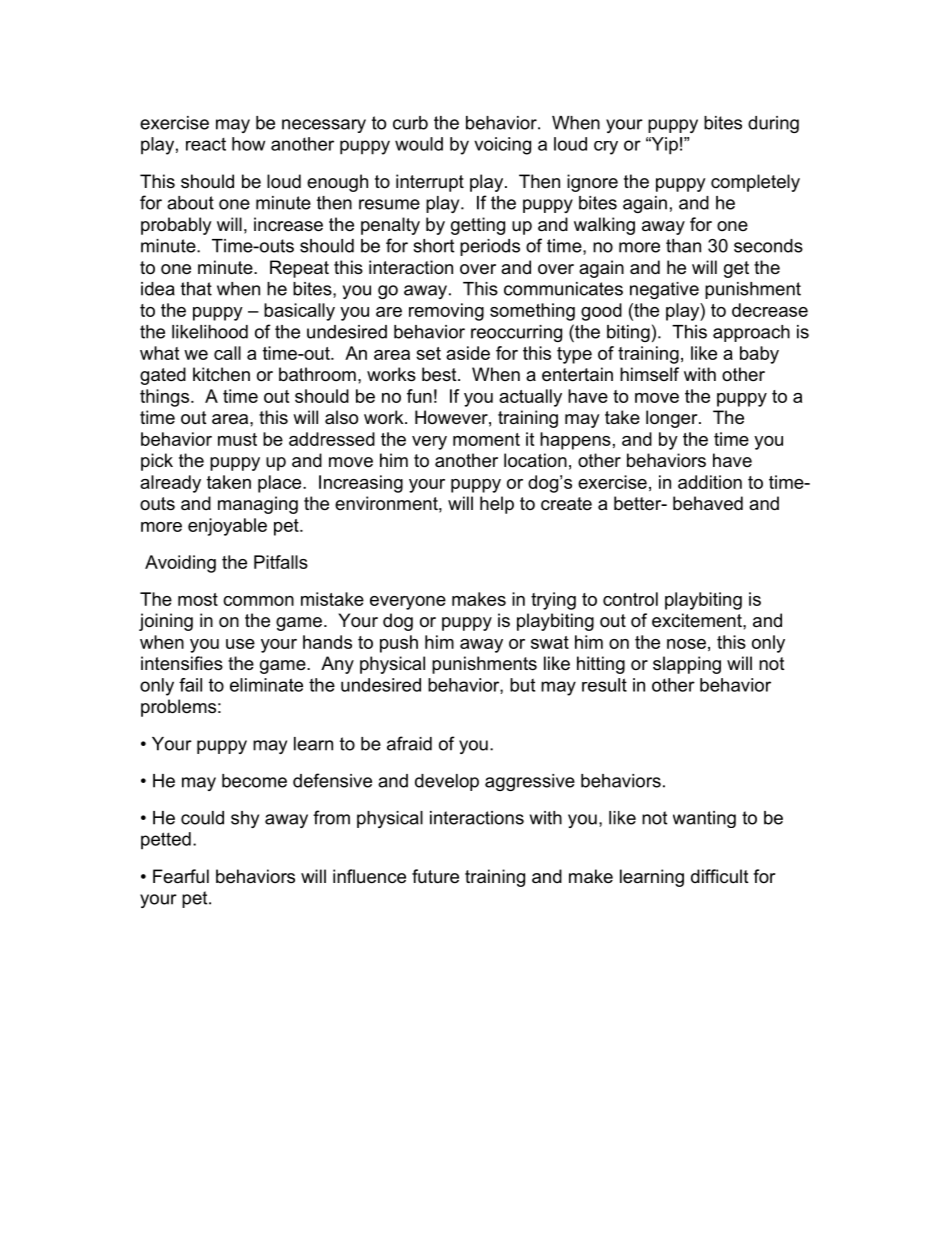  I want to click on common, so click(258, 601).
